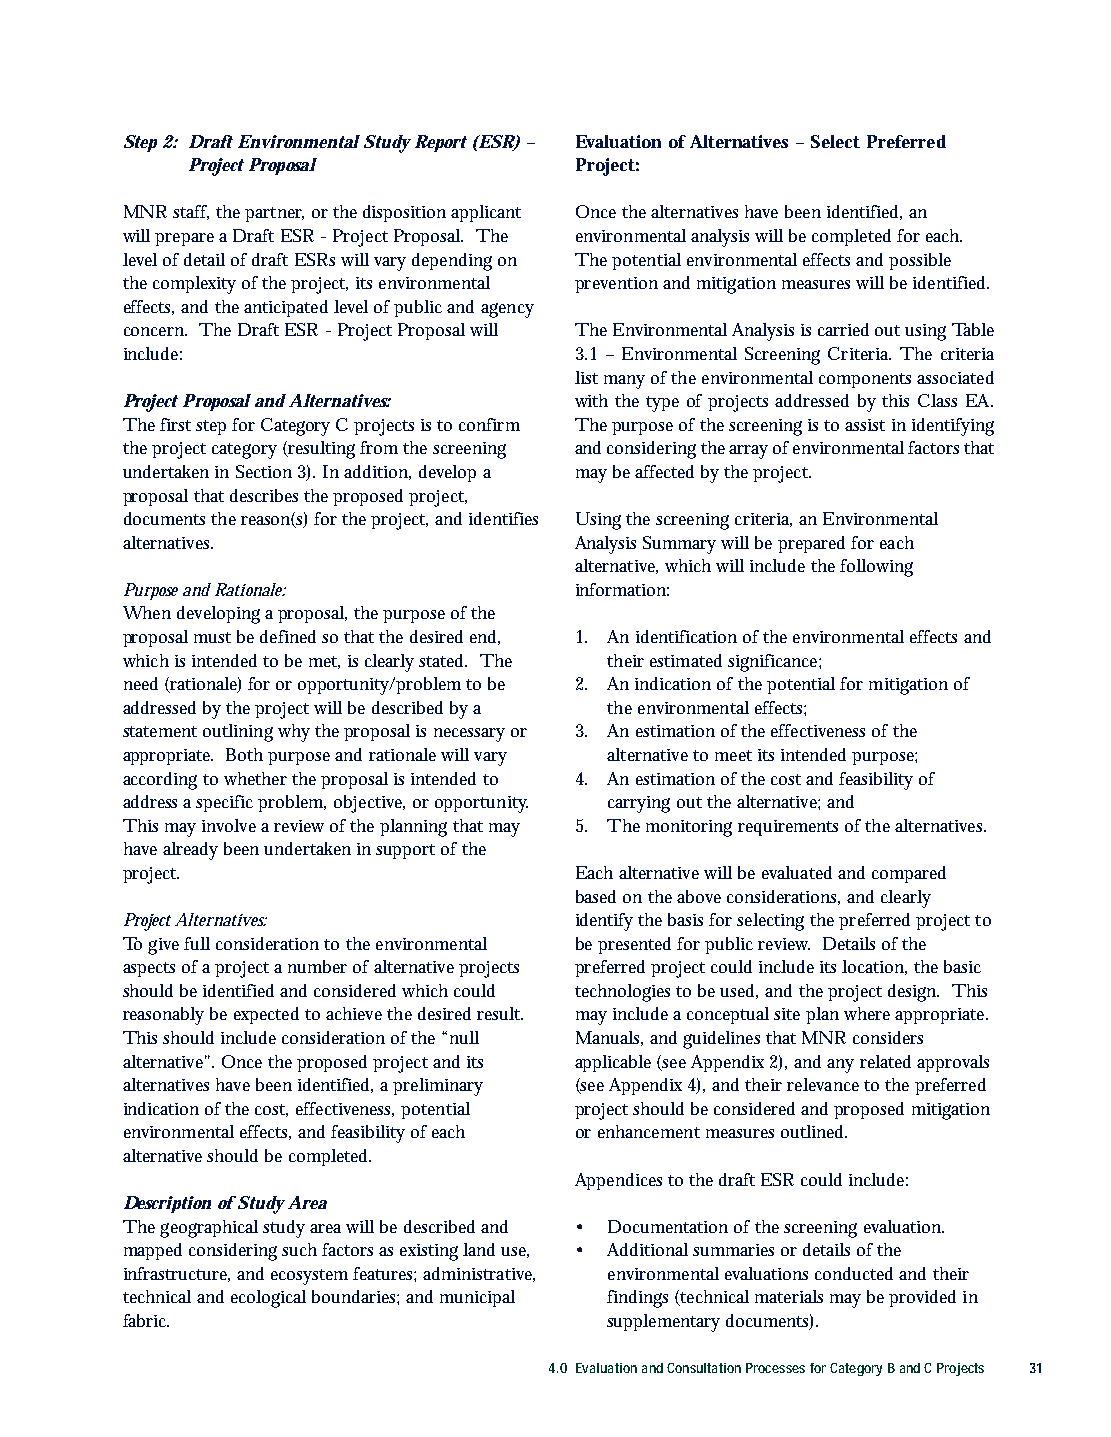 The image size is (1111, 1437). What do you see at coordinates (274, 214) in the page?
I see `partner` at bounding box center [274, 214].
